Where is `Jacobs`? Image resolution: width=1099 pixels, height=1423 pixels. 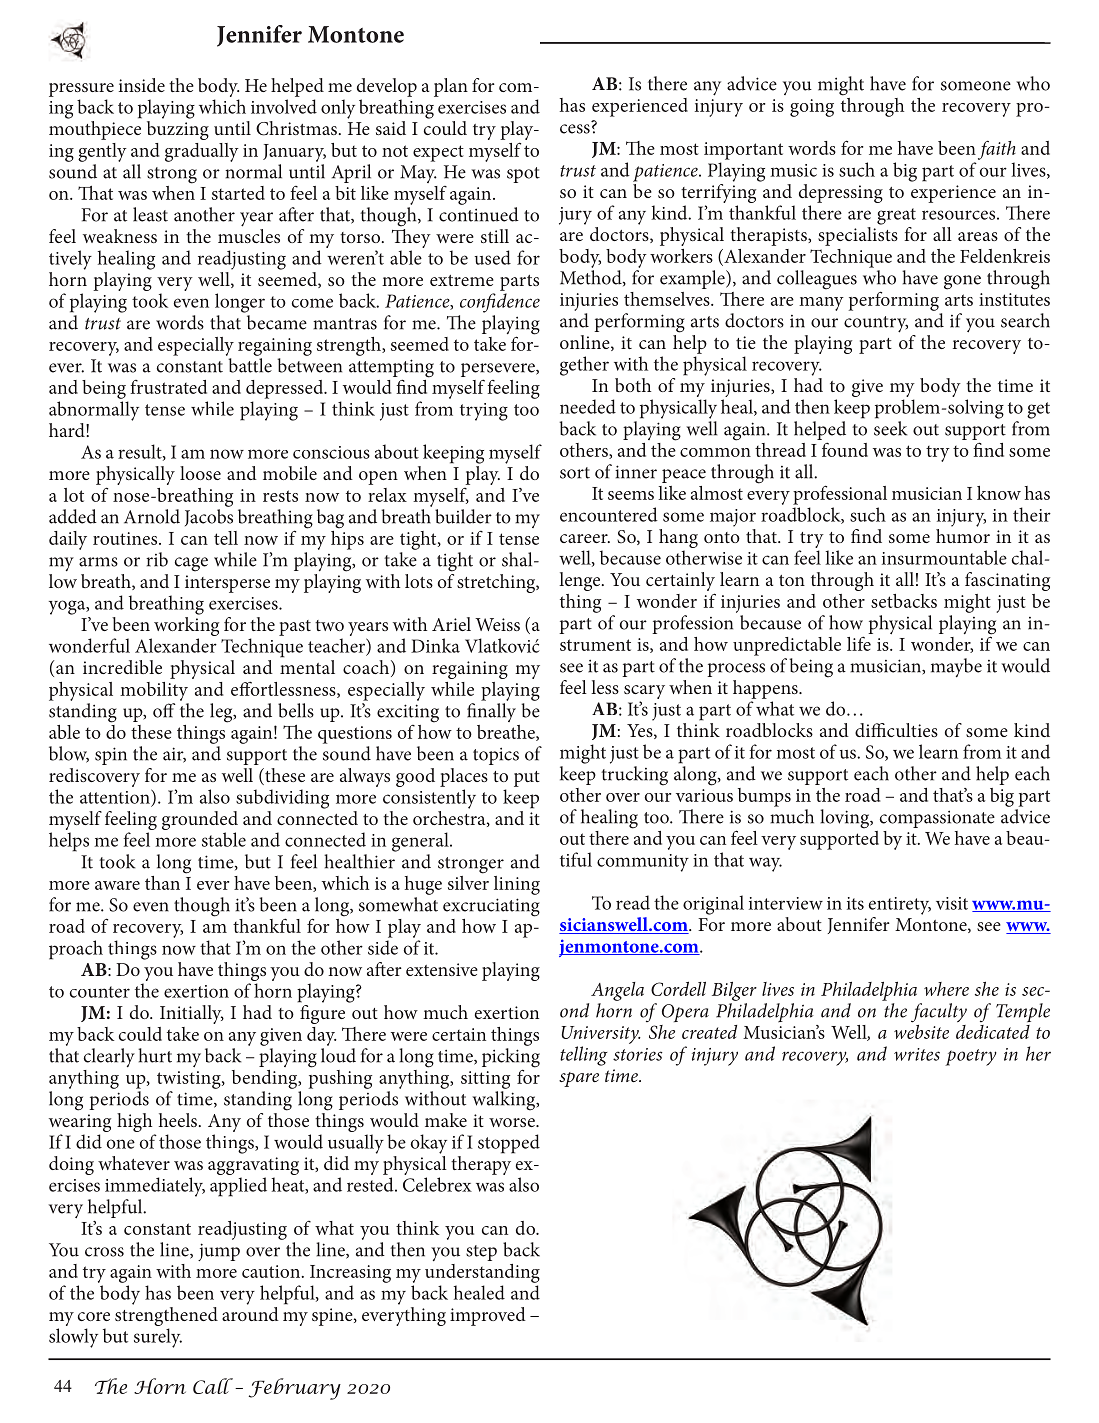 Jacobs is located at coordinates (209, 517).
